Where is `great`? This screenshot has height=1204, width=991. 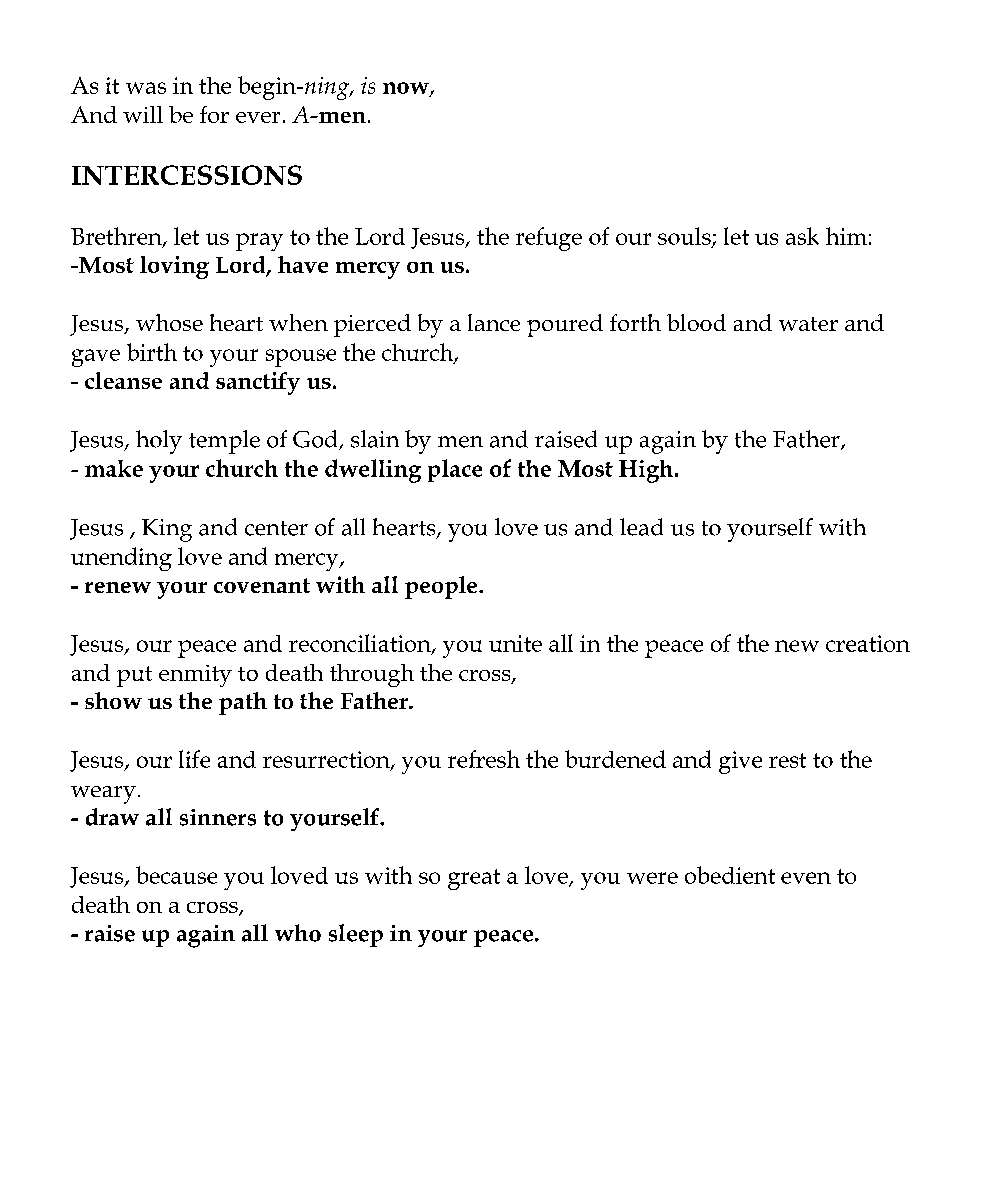
great is located at coordinates (474, 879).
